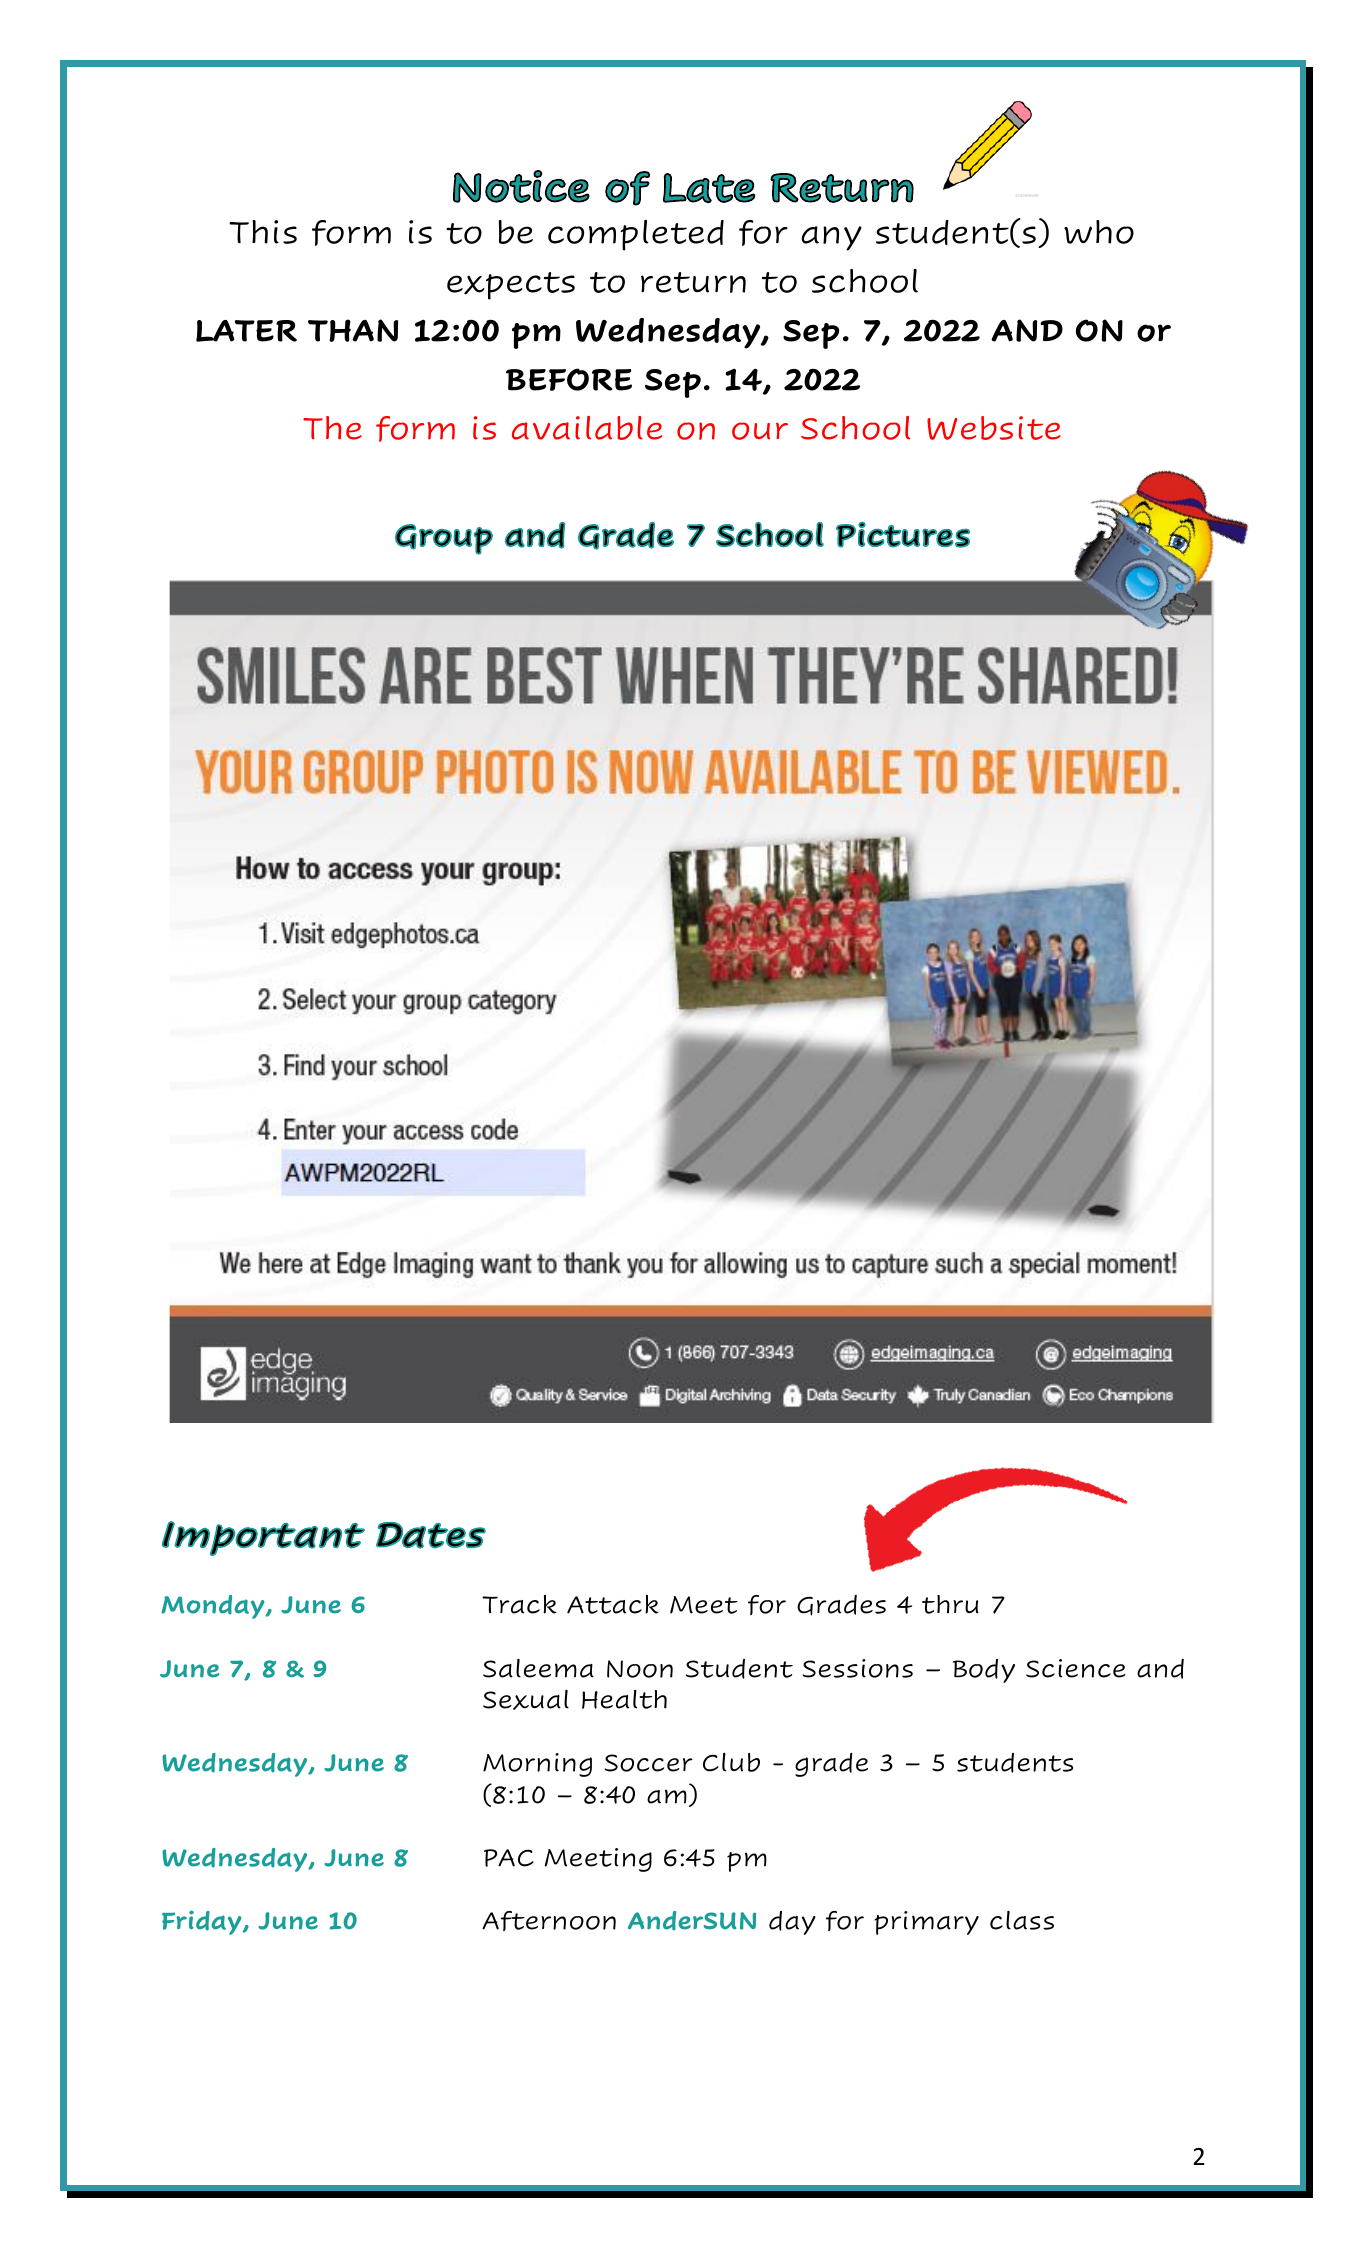 This screenshot has height=2251, width=1366. I want to click on who, so click(1099, 232).
